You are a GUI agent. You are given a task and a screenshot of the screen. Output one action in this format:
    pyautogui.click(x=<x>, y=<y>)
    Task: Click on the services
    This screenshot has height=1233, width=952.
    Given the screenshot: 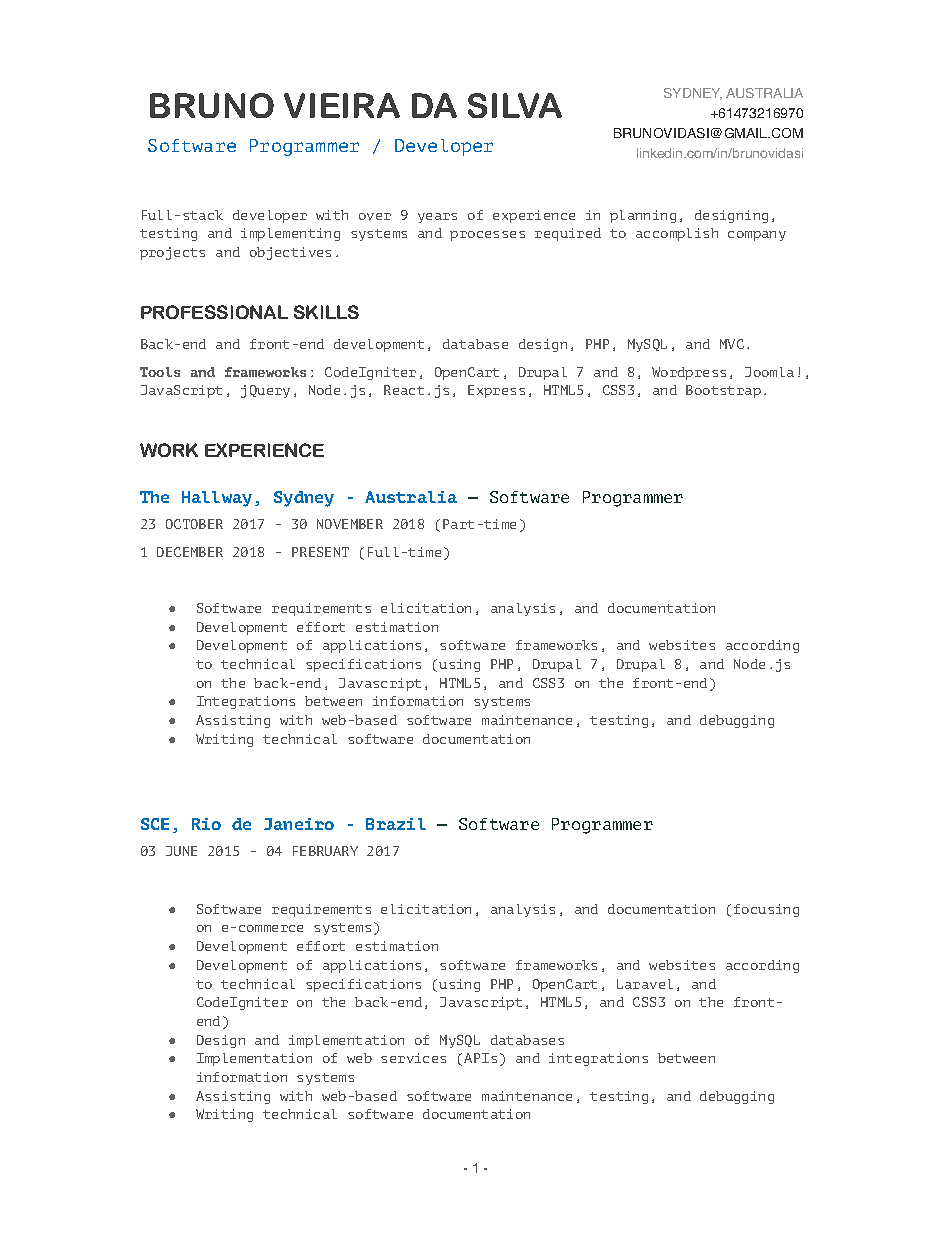 What is the action you would take?
    pyautogui.click(x=413, y=1058)
